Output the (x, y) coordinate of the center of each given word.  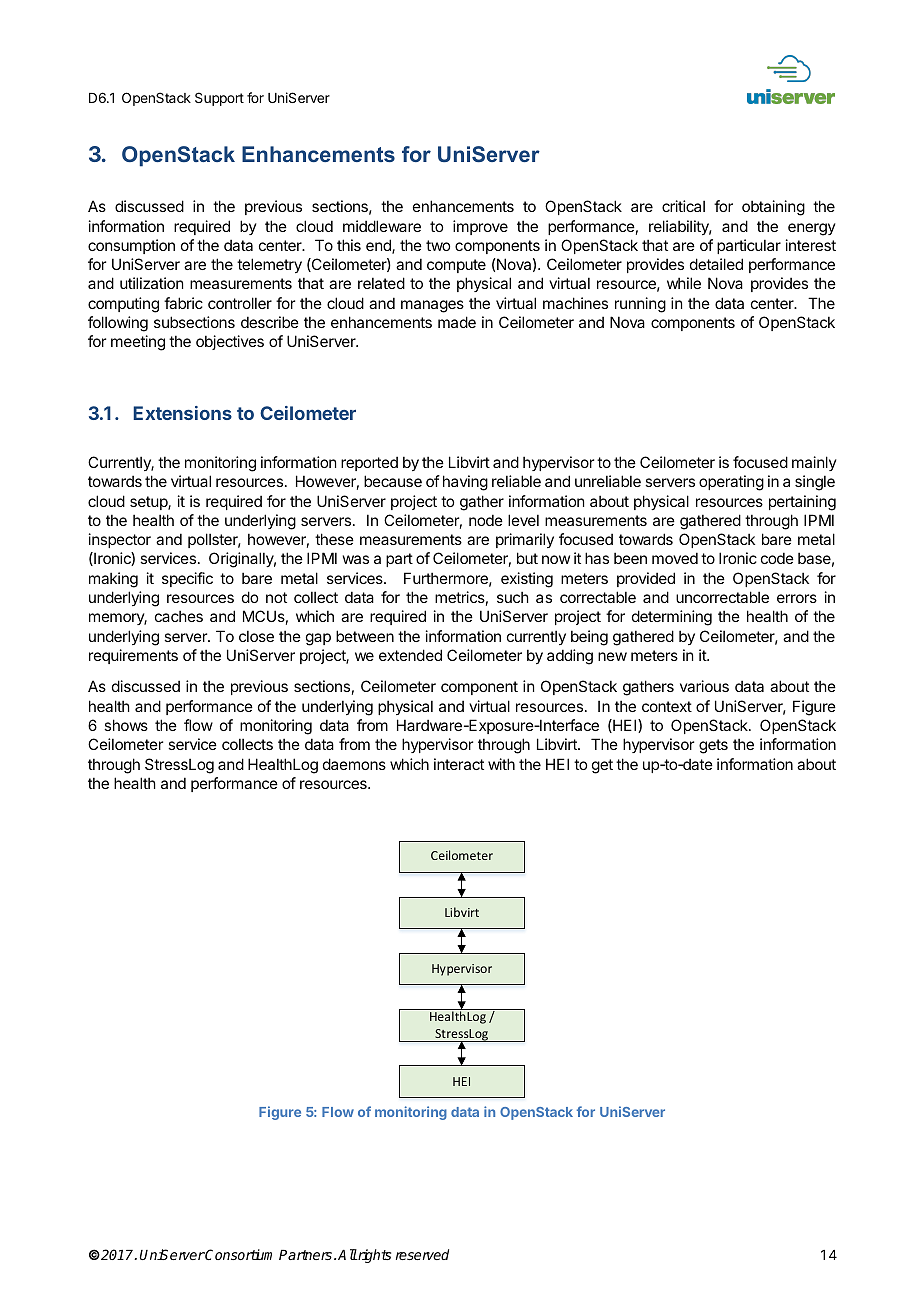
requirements (133, 656)
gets (713, 746)
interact (459, 764)
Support (219, 99)
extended (410, 655)
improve (480, 227)
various (704, 686)
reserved (422, 1254)
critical (683, 206)
